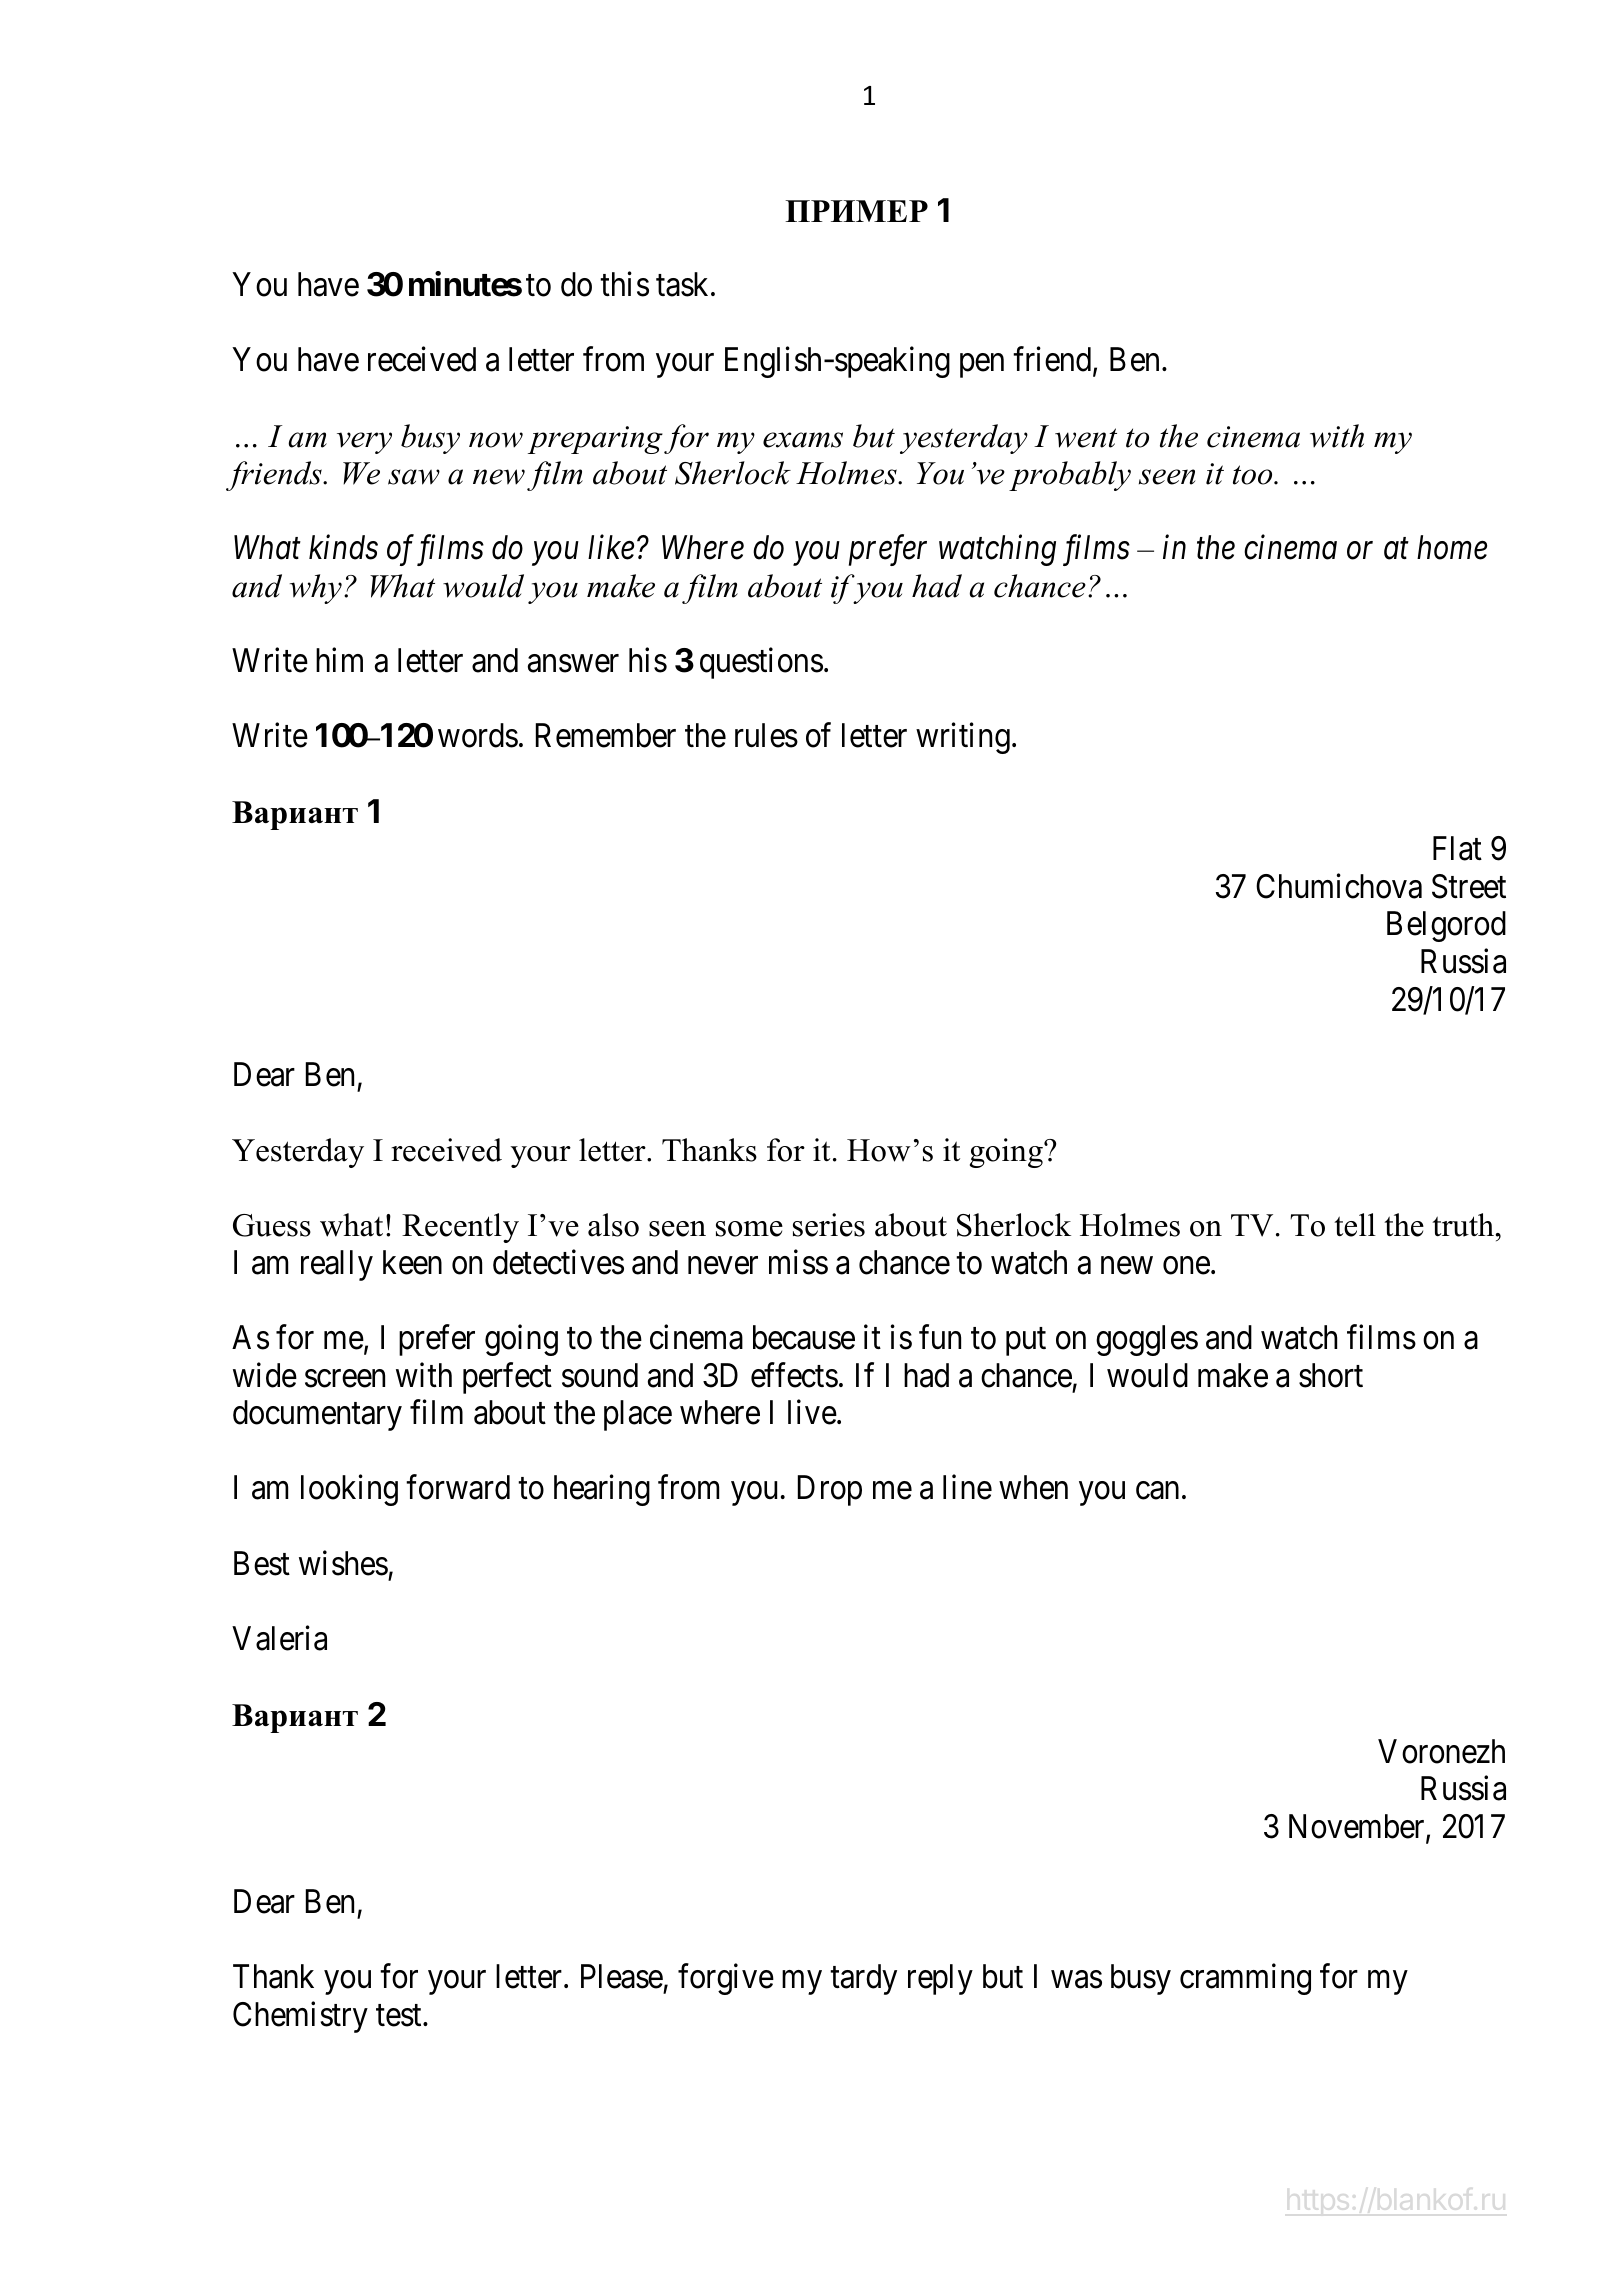 This screenshot has height=2294, width=1622. Describe the element at coordinates (963, 738) in the screenshot. I see `writing` at that location.
